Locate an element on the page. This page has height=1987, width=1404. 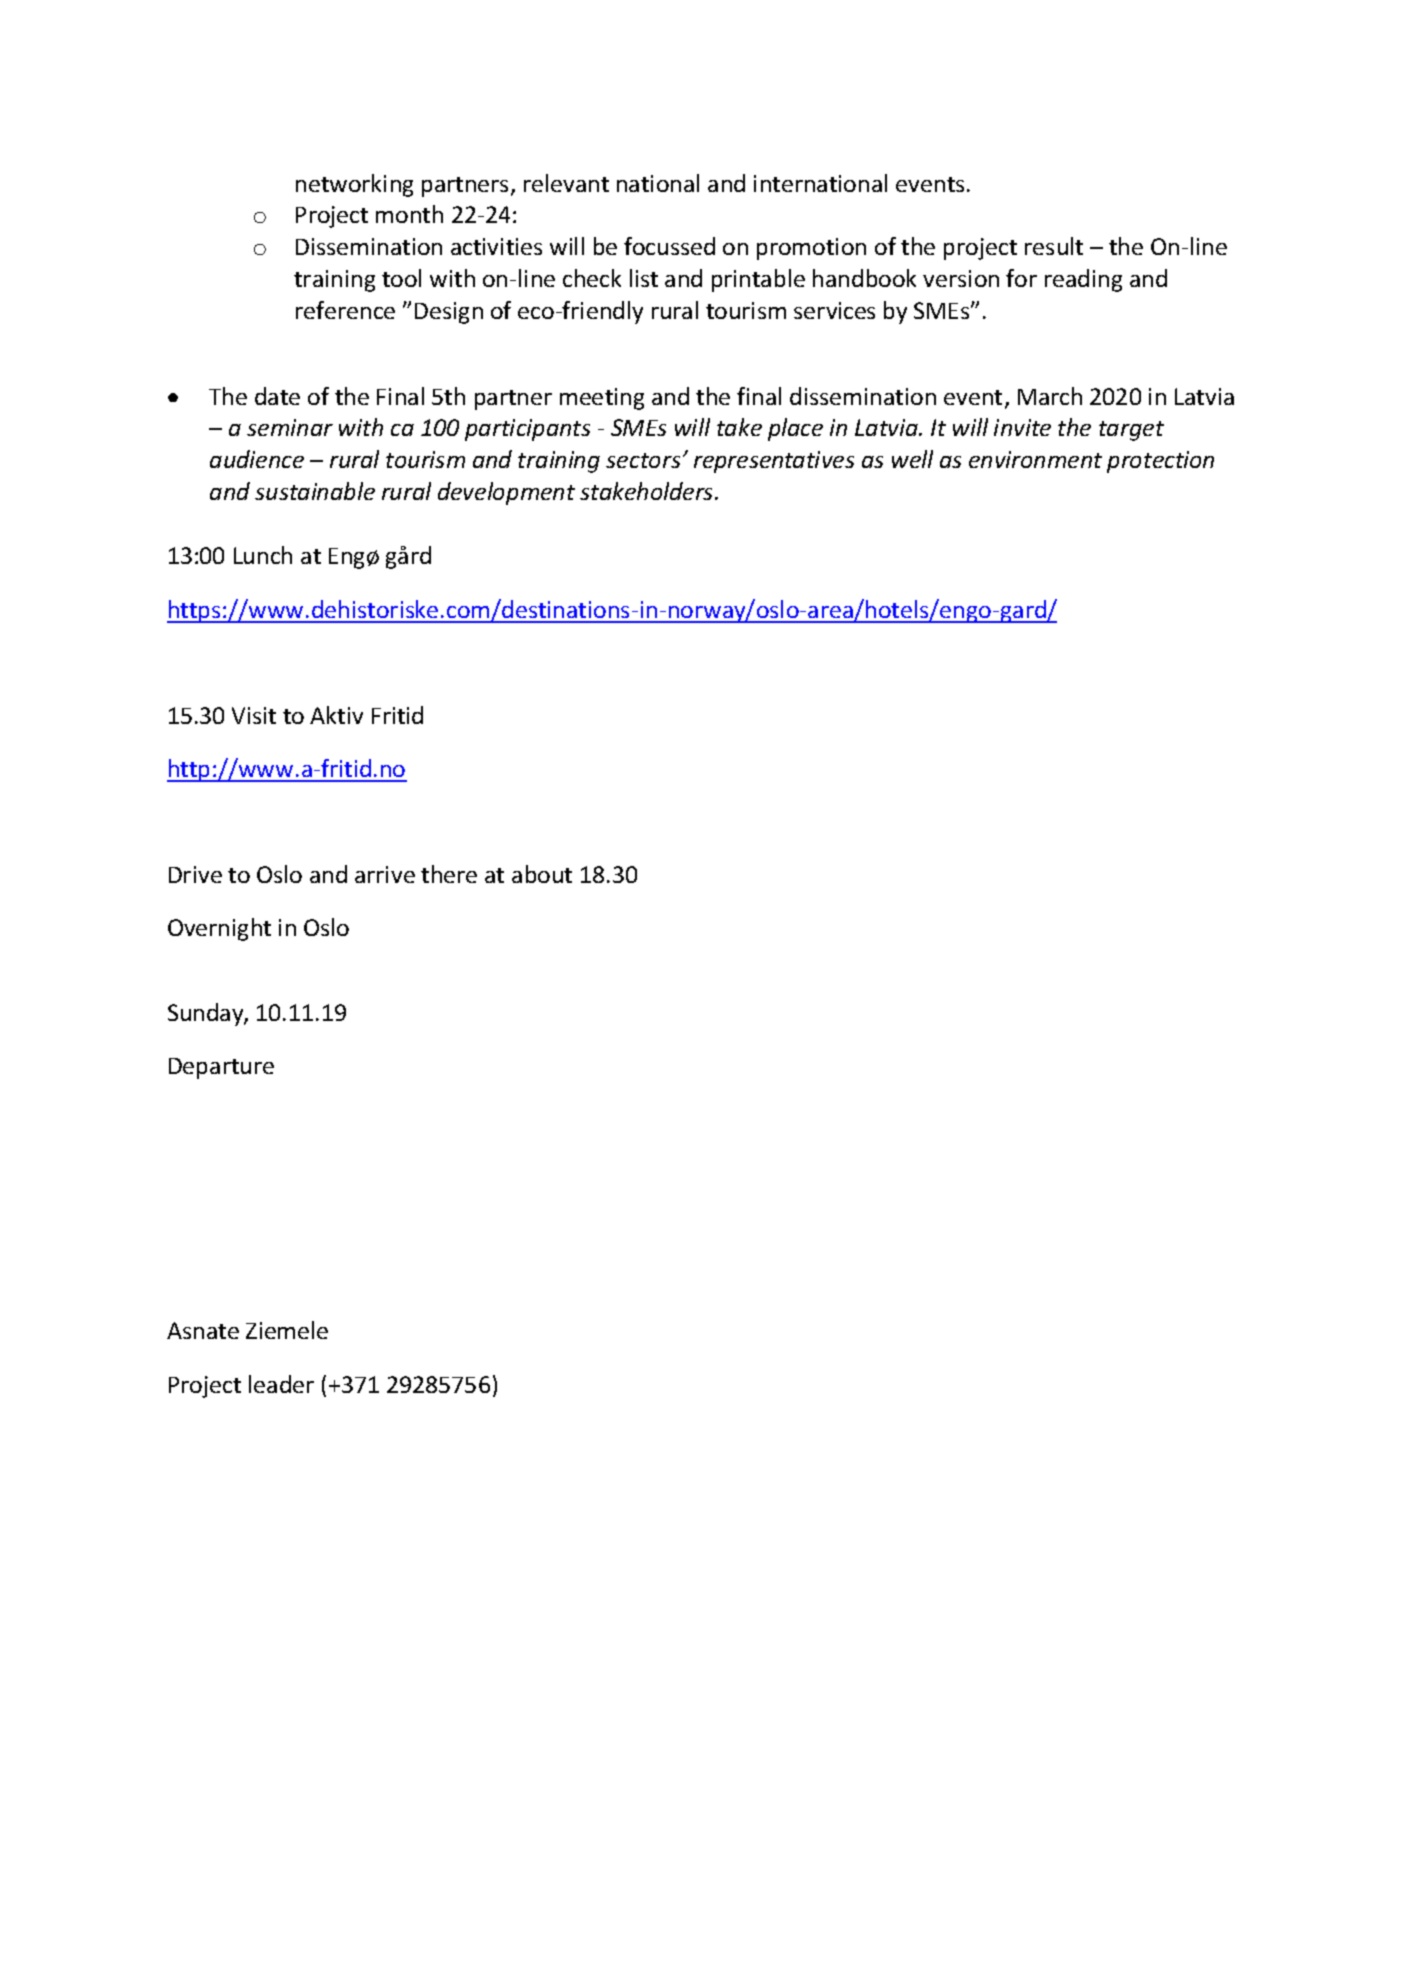
leader is located at coordinates (281, 1384).
